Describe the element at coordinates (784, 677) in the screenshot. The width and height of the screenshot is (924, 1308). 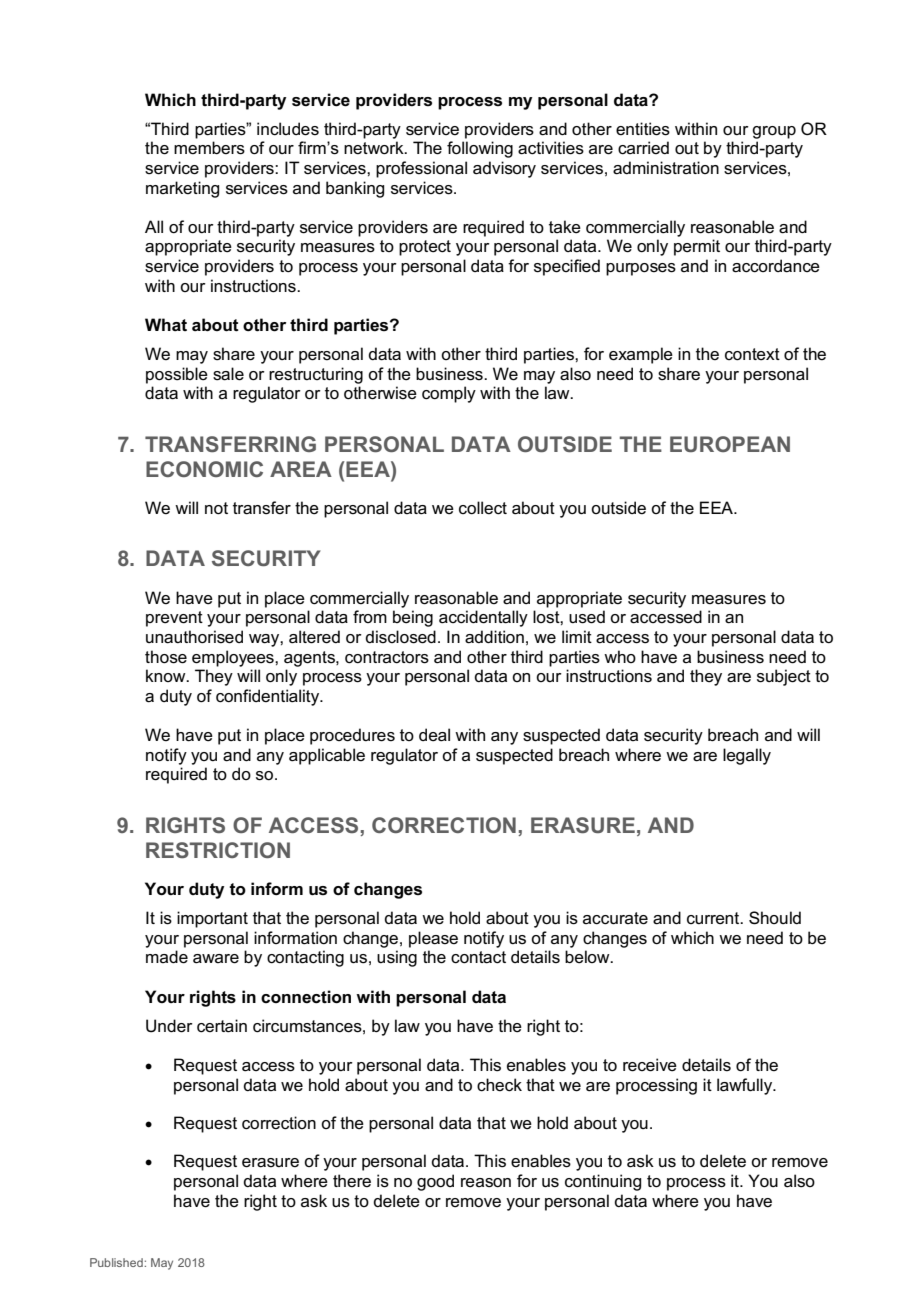
I see `subject` at that location.
